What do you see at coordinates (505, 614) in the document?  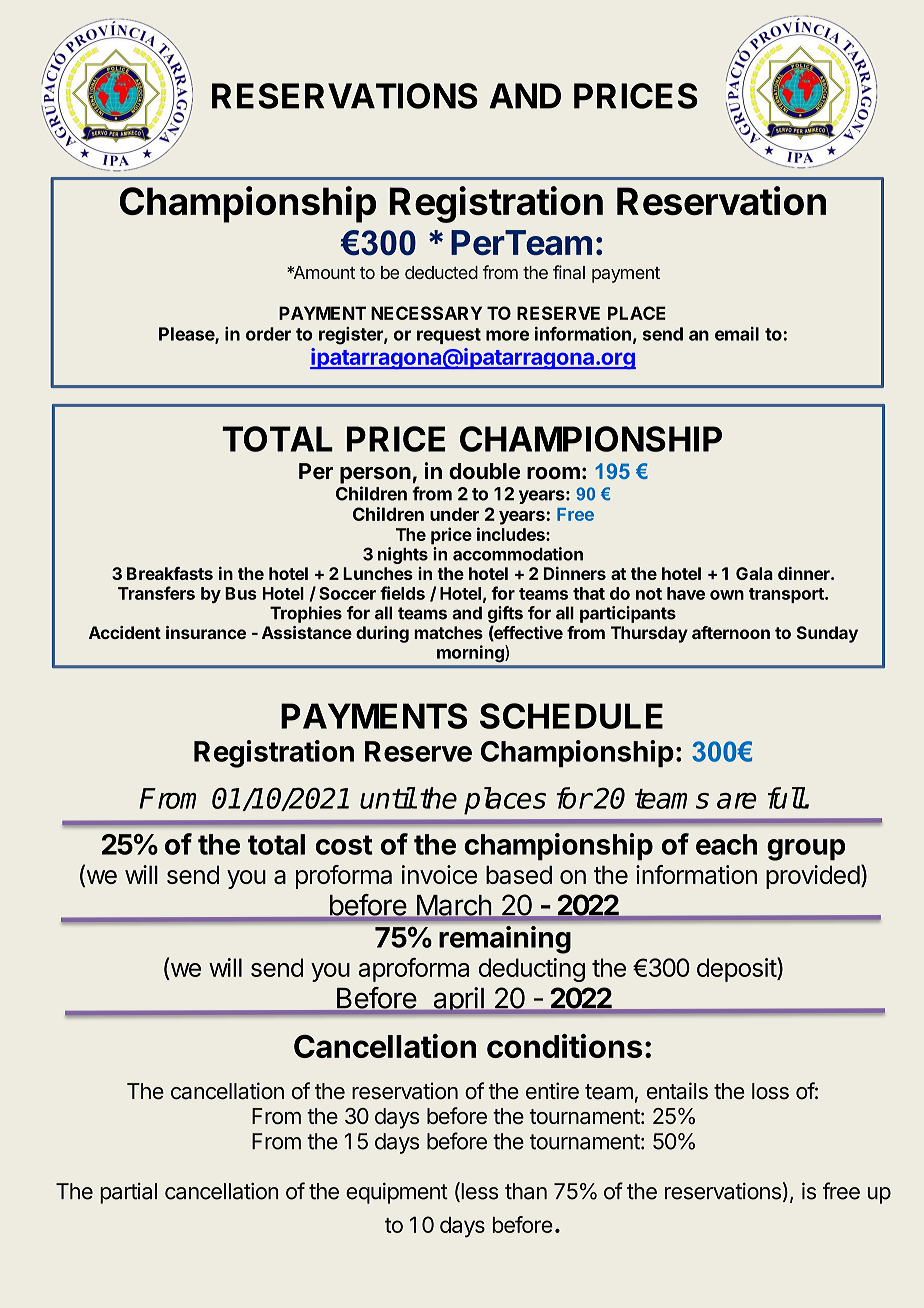 I see `gifts` at bounding box center [505, 614].
